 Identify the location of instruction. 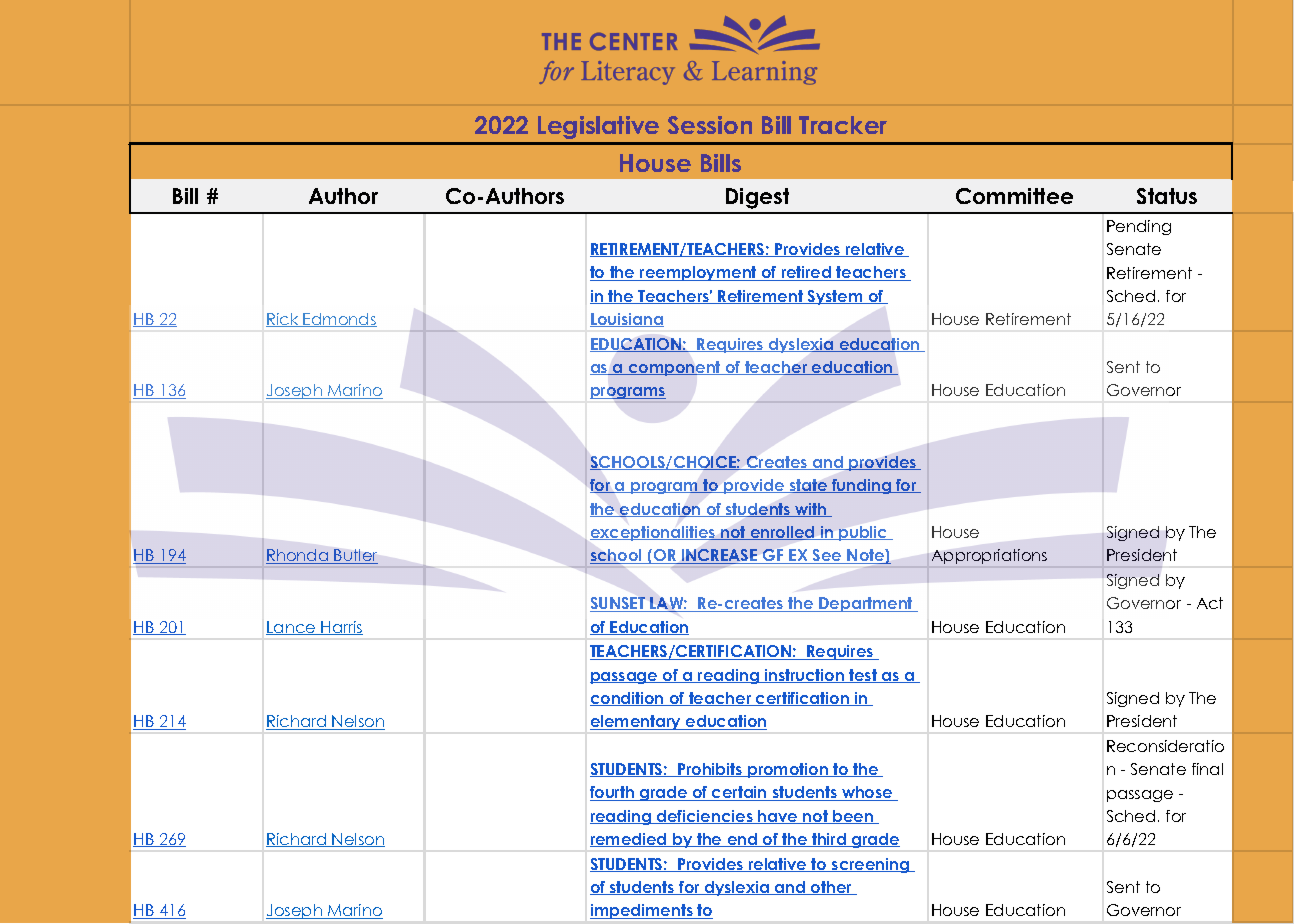
(804, 676).
